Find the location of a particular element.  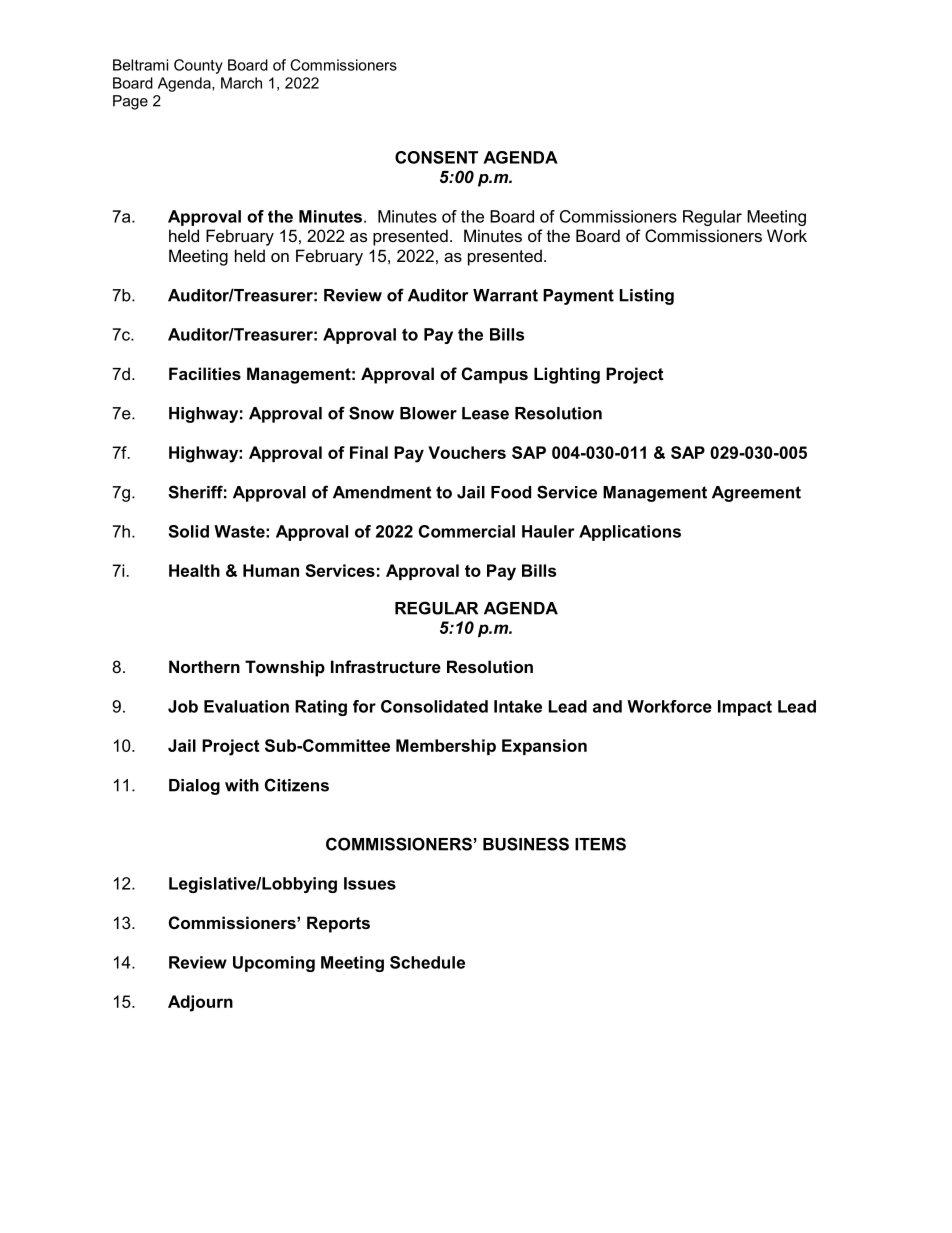

Infrastructure is located at coordinates (386, 666).
